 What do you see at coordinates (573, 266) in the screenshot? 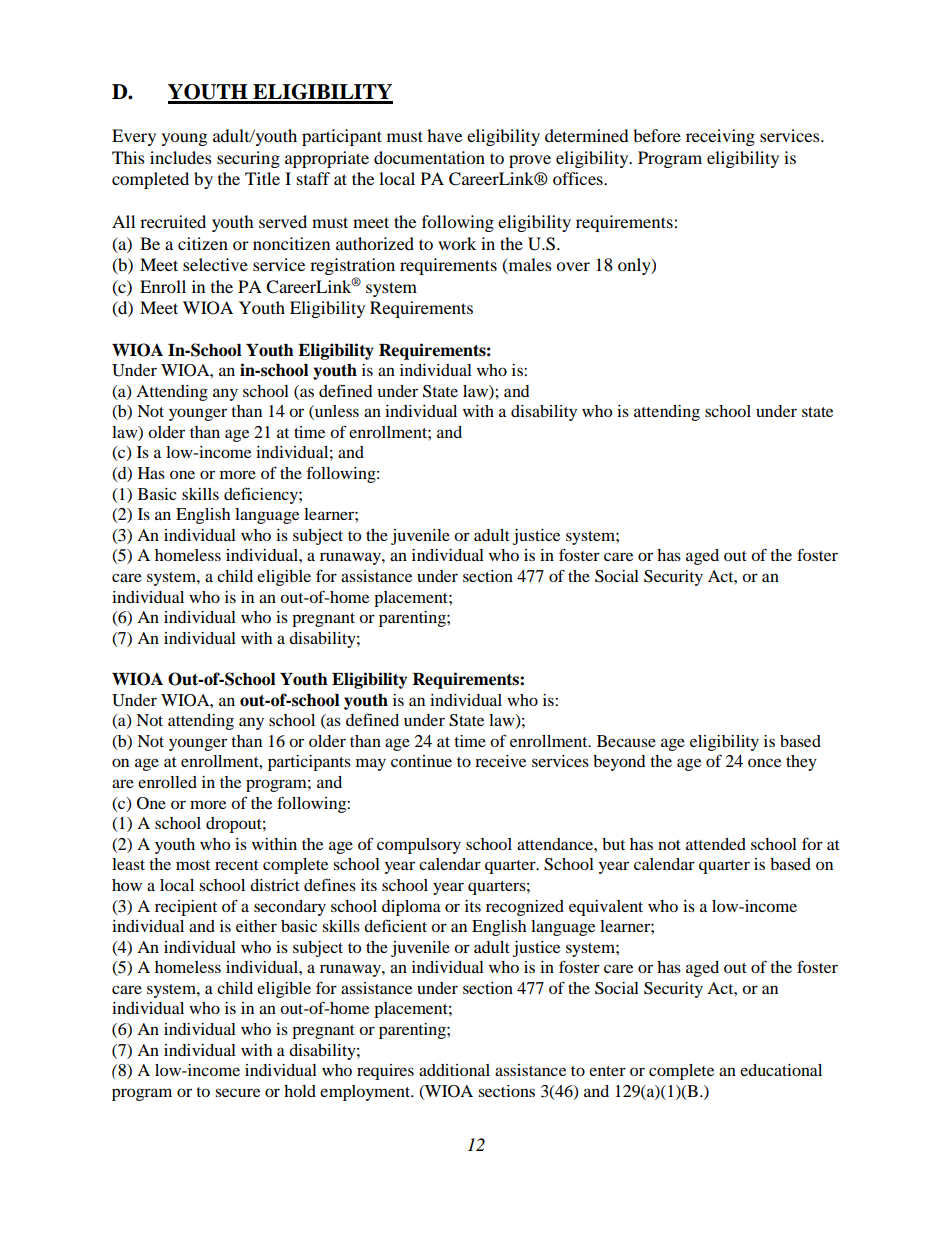
I see `over` at bounding box center [573, 266].
